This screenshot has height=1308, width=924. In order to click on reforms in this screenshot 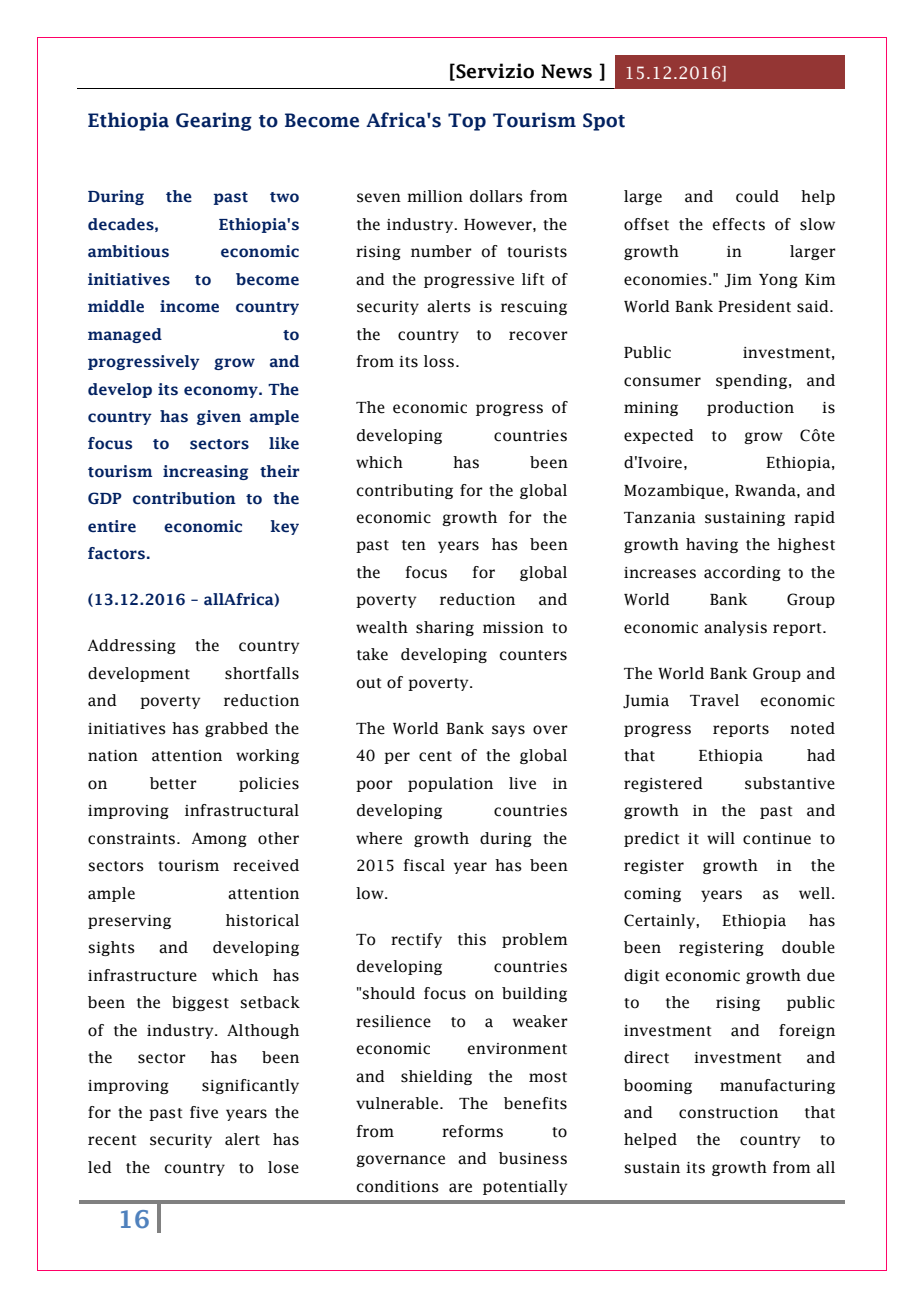, I will do `click(472, 1131)`.
